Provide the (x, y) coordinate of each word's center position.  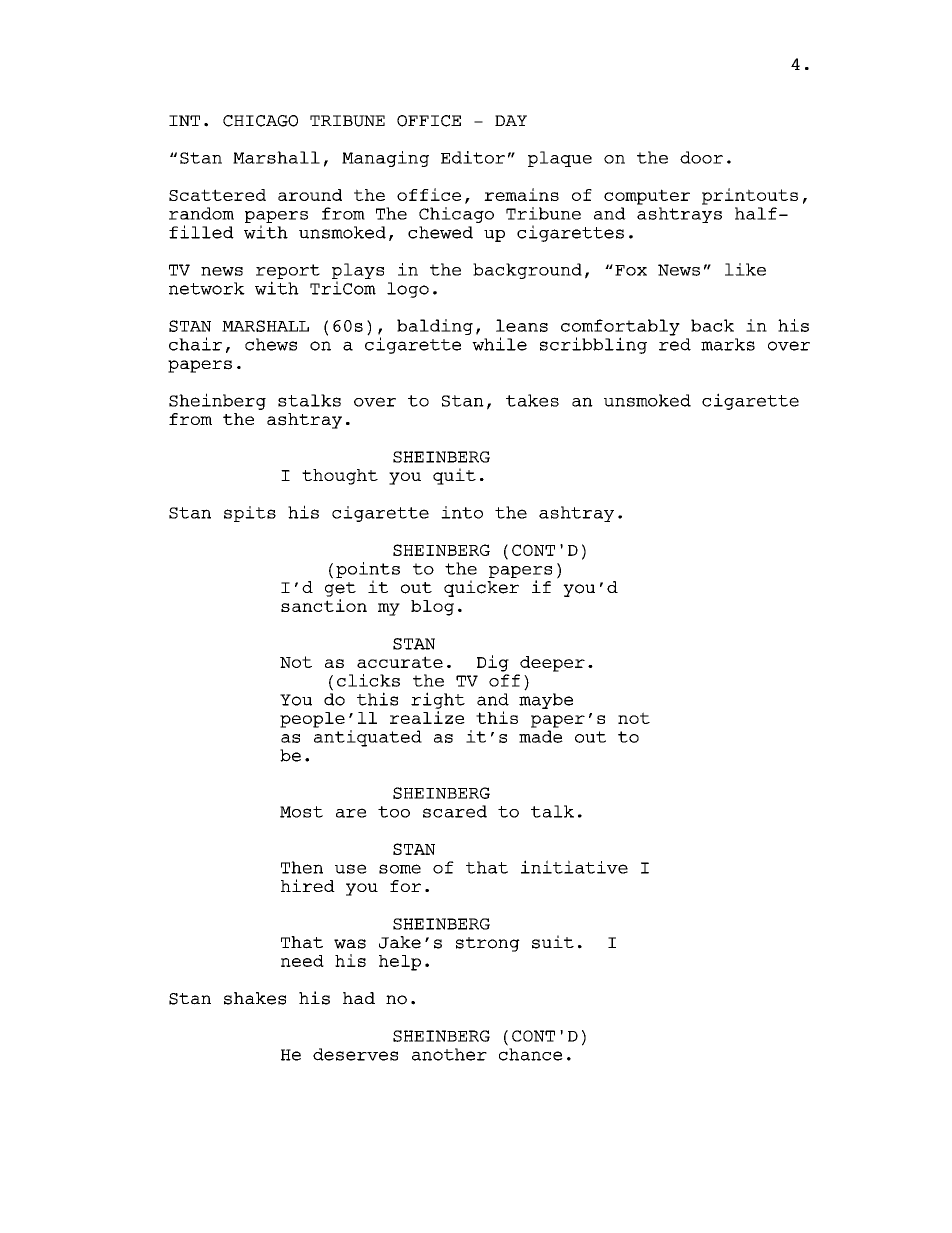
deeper (552, 664)
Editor (473, 157)
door (701, 157)
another (449, 1054)
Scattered (217, 195)
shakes (255, 998)
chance (531, 1054)
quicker (481, 588)
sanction (324, 605)
